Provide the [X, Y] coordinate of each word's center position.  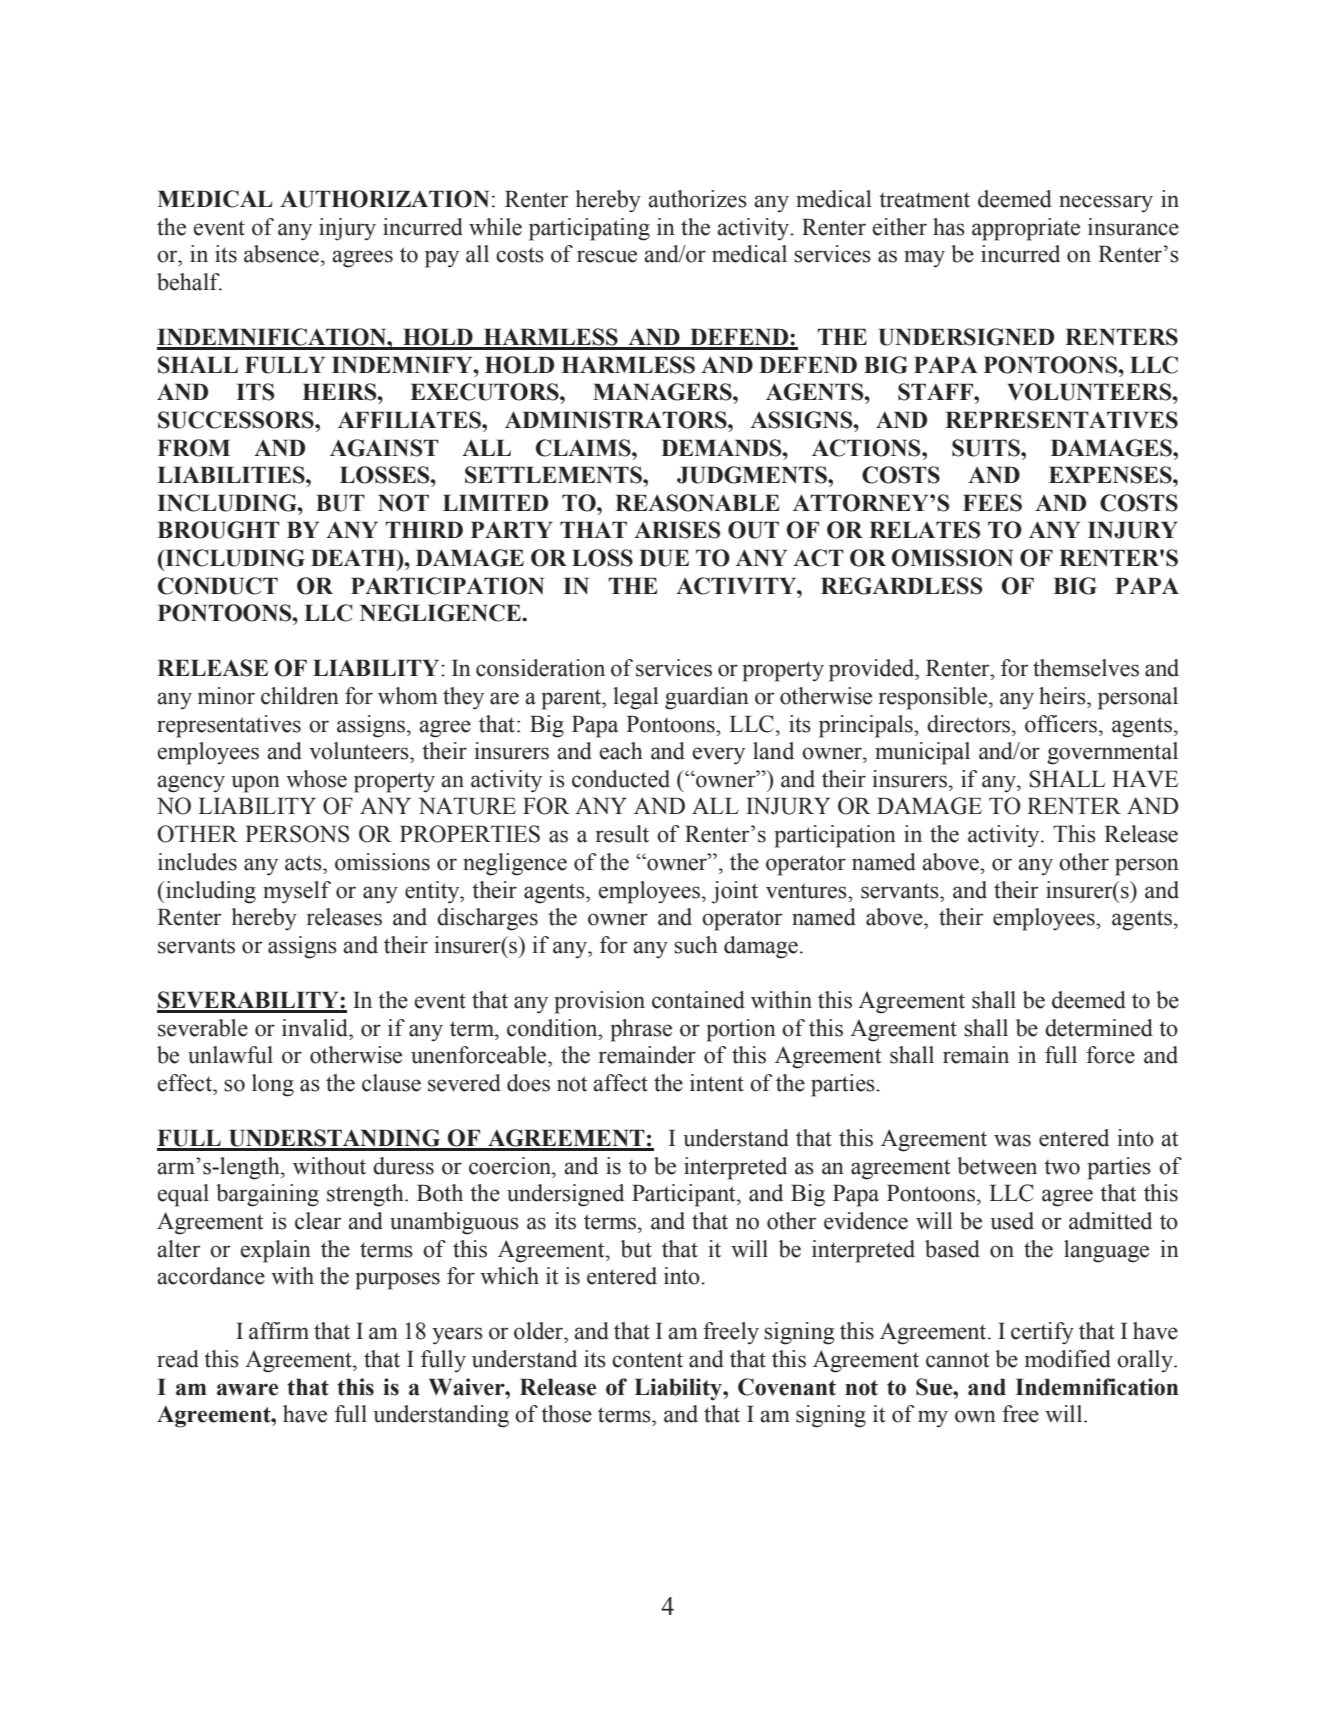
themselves [1086, 668]
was [1012, 1140]
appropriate [1026, 229]
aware [247, 1389]
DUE [664, 558]
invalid [316, 1028]
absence [281, 254]
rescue [607, 256]
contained [698, 1000]
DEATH [354, 557]
